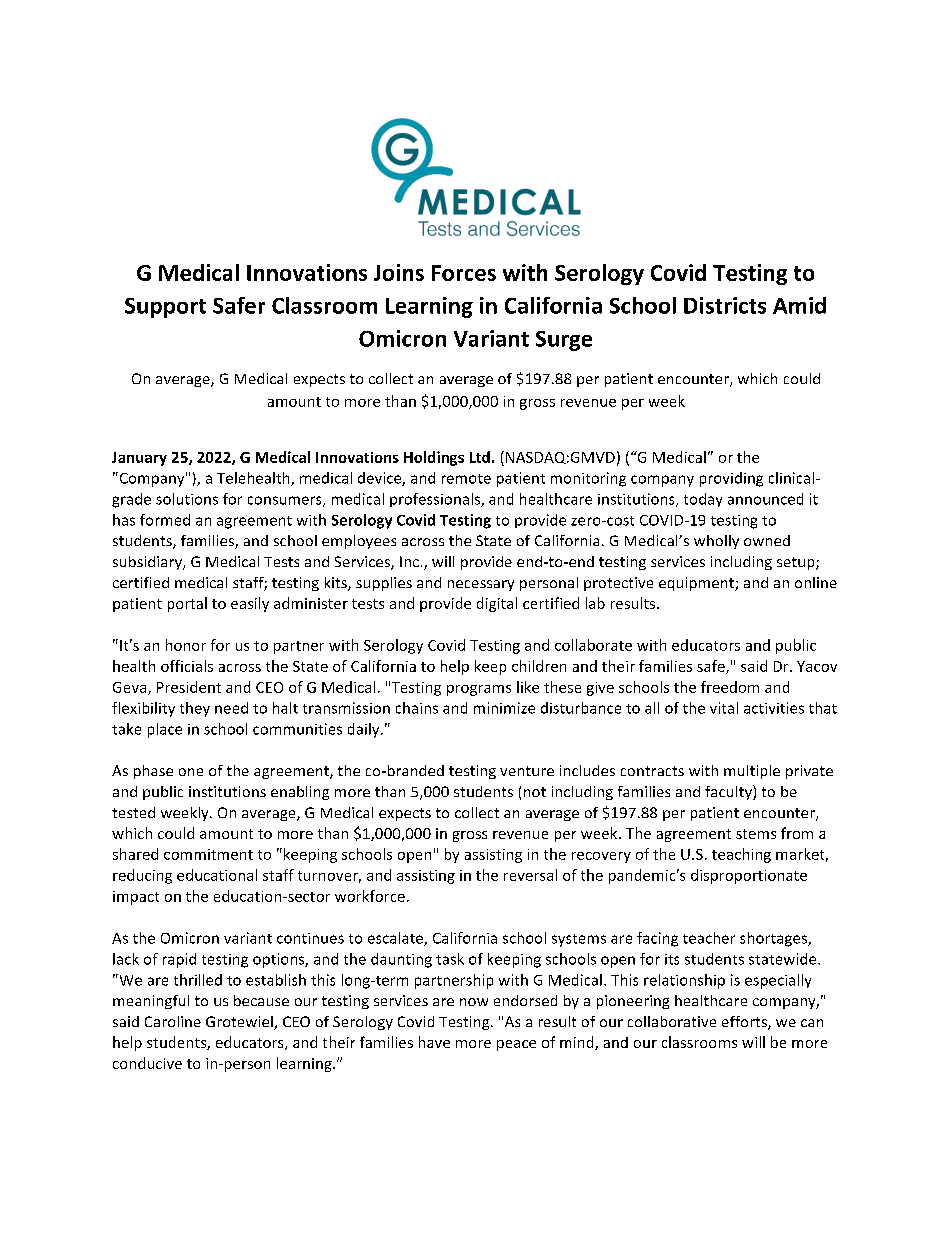 This document has width=952, height=1233. Describe the element at coordinates (208, 854) in the document. I see `commitment` at that location.
